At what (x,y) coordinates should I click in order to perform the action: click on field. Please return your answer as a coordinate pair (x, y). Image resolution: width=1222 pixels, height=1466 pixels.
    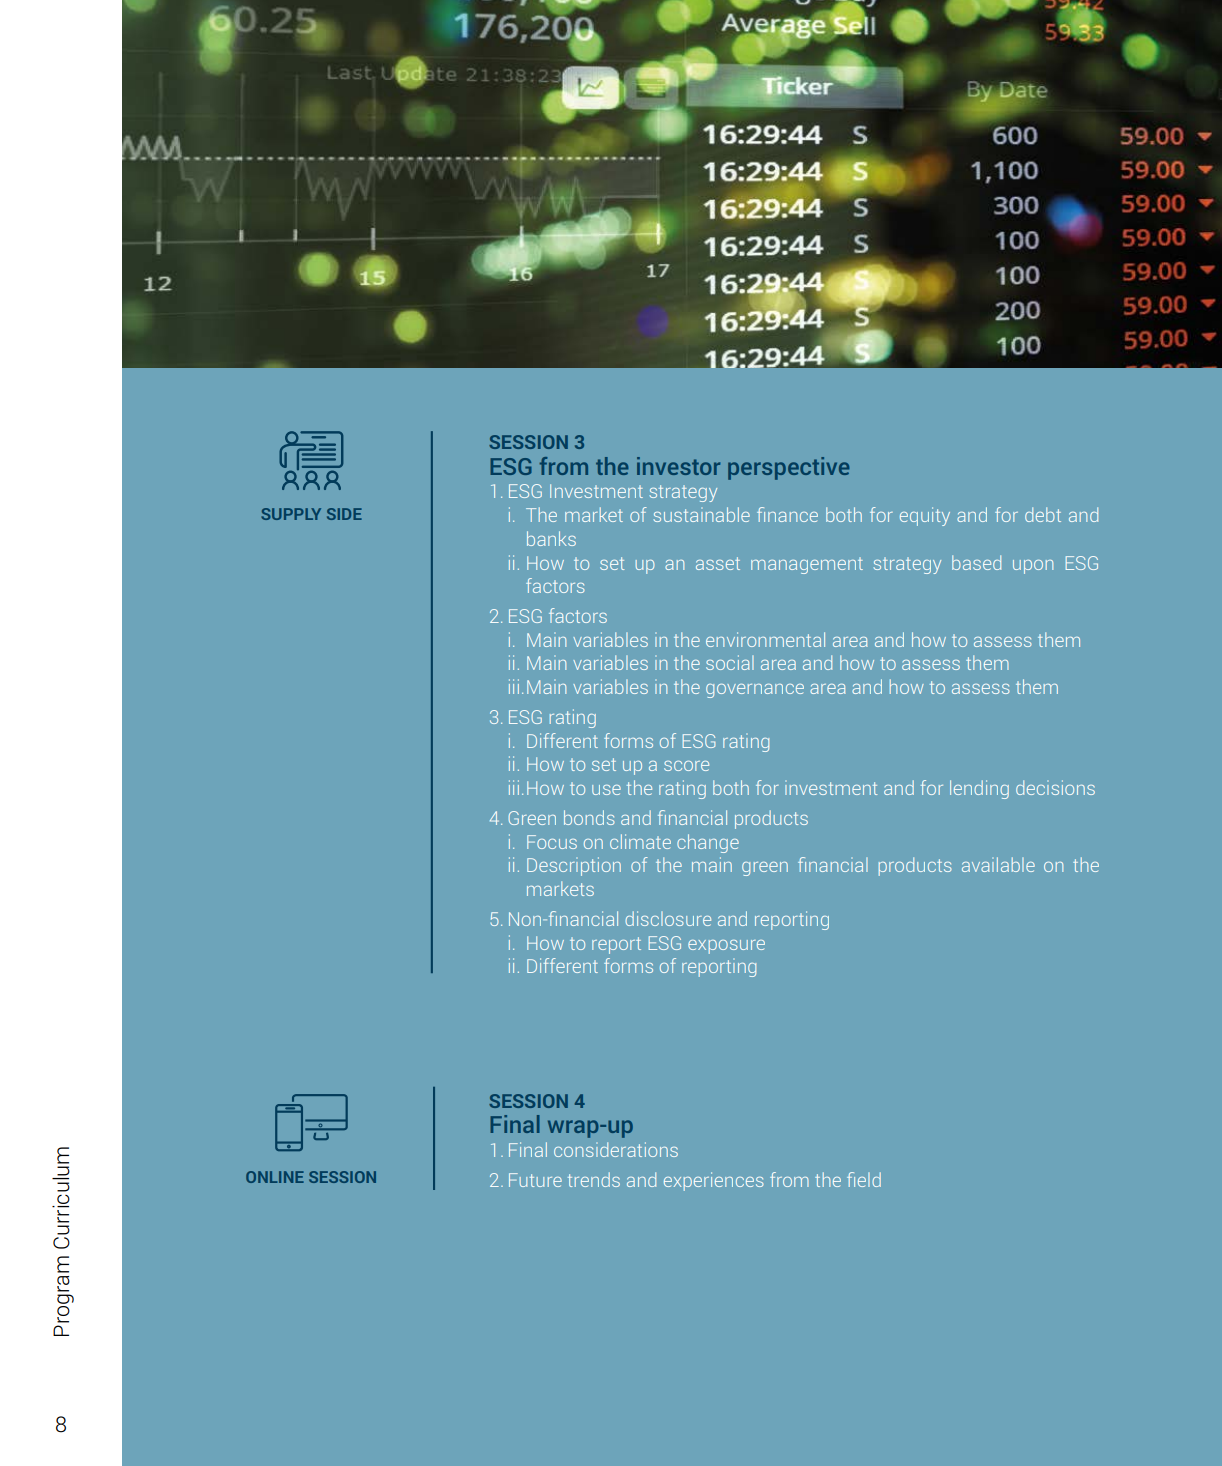
    Looking at the image, I should click on (864, 1179).
